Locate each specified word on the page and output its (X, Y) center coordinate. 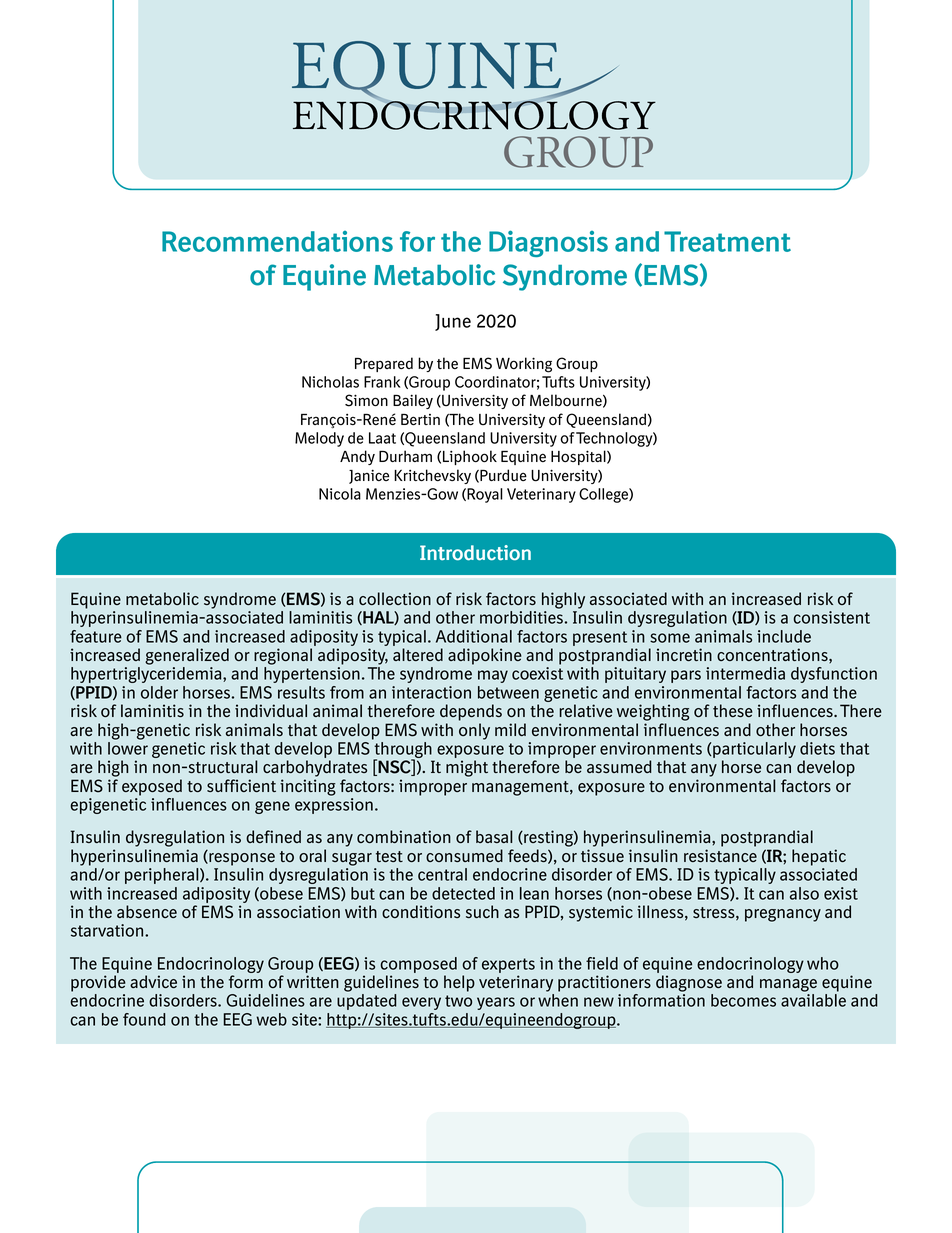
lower (128, 748)
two (458, 1001)
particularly (754, 751)
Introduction (475, 553)
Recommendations (277, 241)
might (467, 768)
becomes (743, 1000)
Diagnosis (548, 243)
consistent (832, 617)
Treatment (727, 241)
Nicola (340, 494)
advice (153, 981)
